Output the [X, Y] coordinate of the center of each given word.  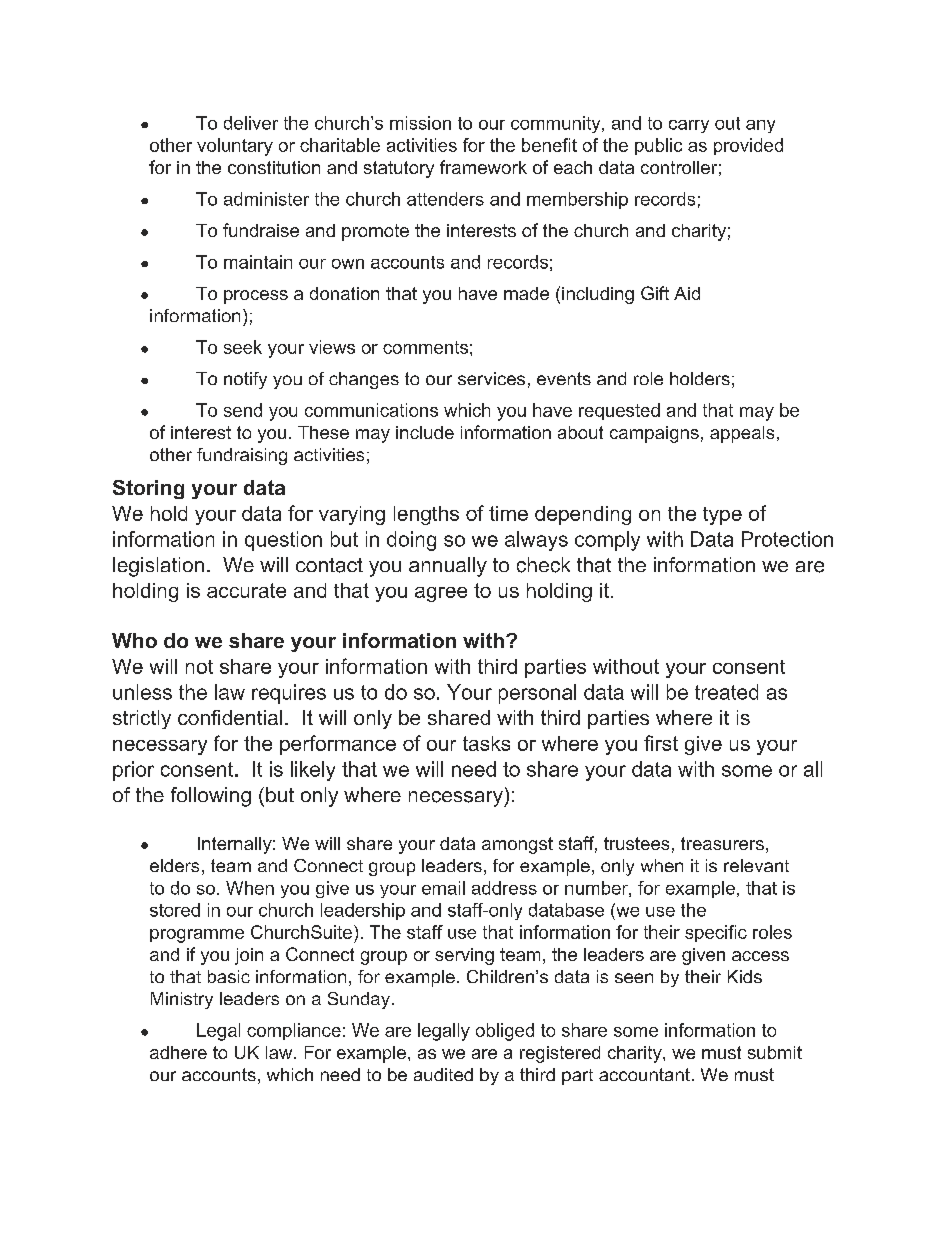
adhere [178, 1052]
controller [679, 167]
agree [441, 594]
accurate [246, 590]
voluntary [235, 147]
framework [483, 167]
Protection [787, 539]
